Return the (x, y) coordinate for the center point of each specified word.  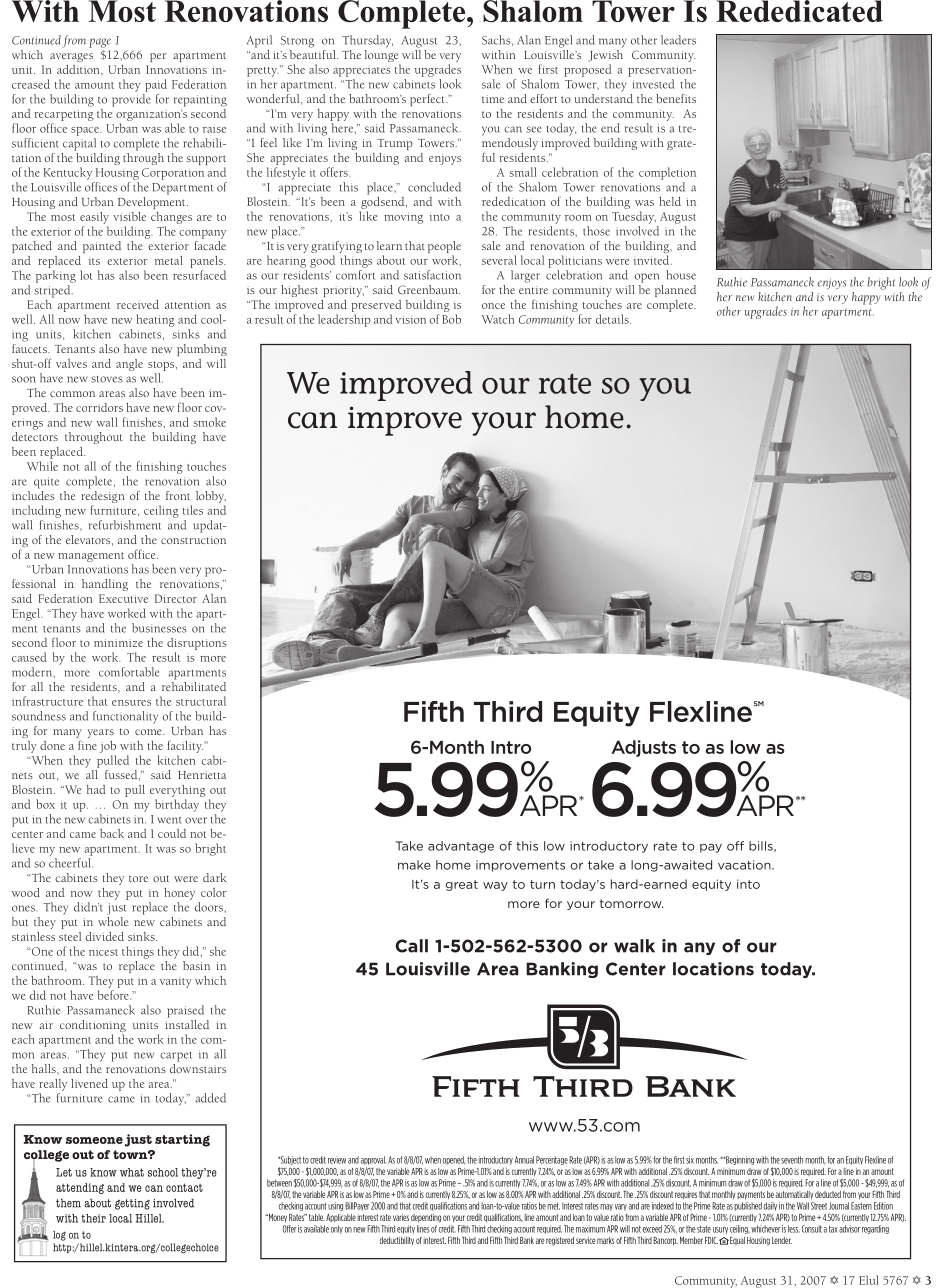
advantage (461, 847)
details (613, 319)
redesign (103, 497)
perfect (428, 100)
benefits (676, 98)
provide (131, 100)
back (112, 833)
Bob (451, 319)
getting (132, 1204)
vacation (745, 865)
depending (426, 1218)
